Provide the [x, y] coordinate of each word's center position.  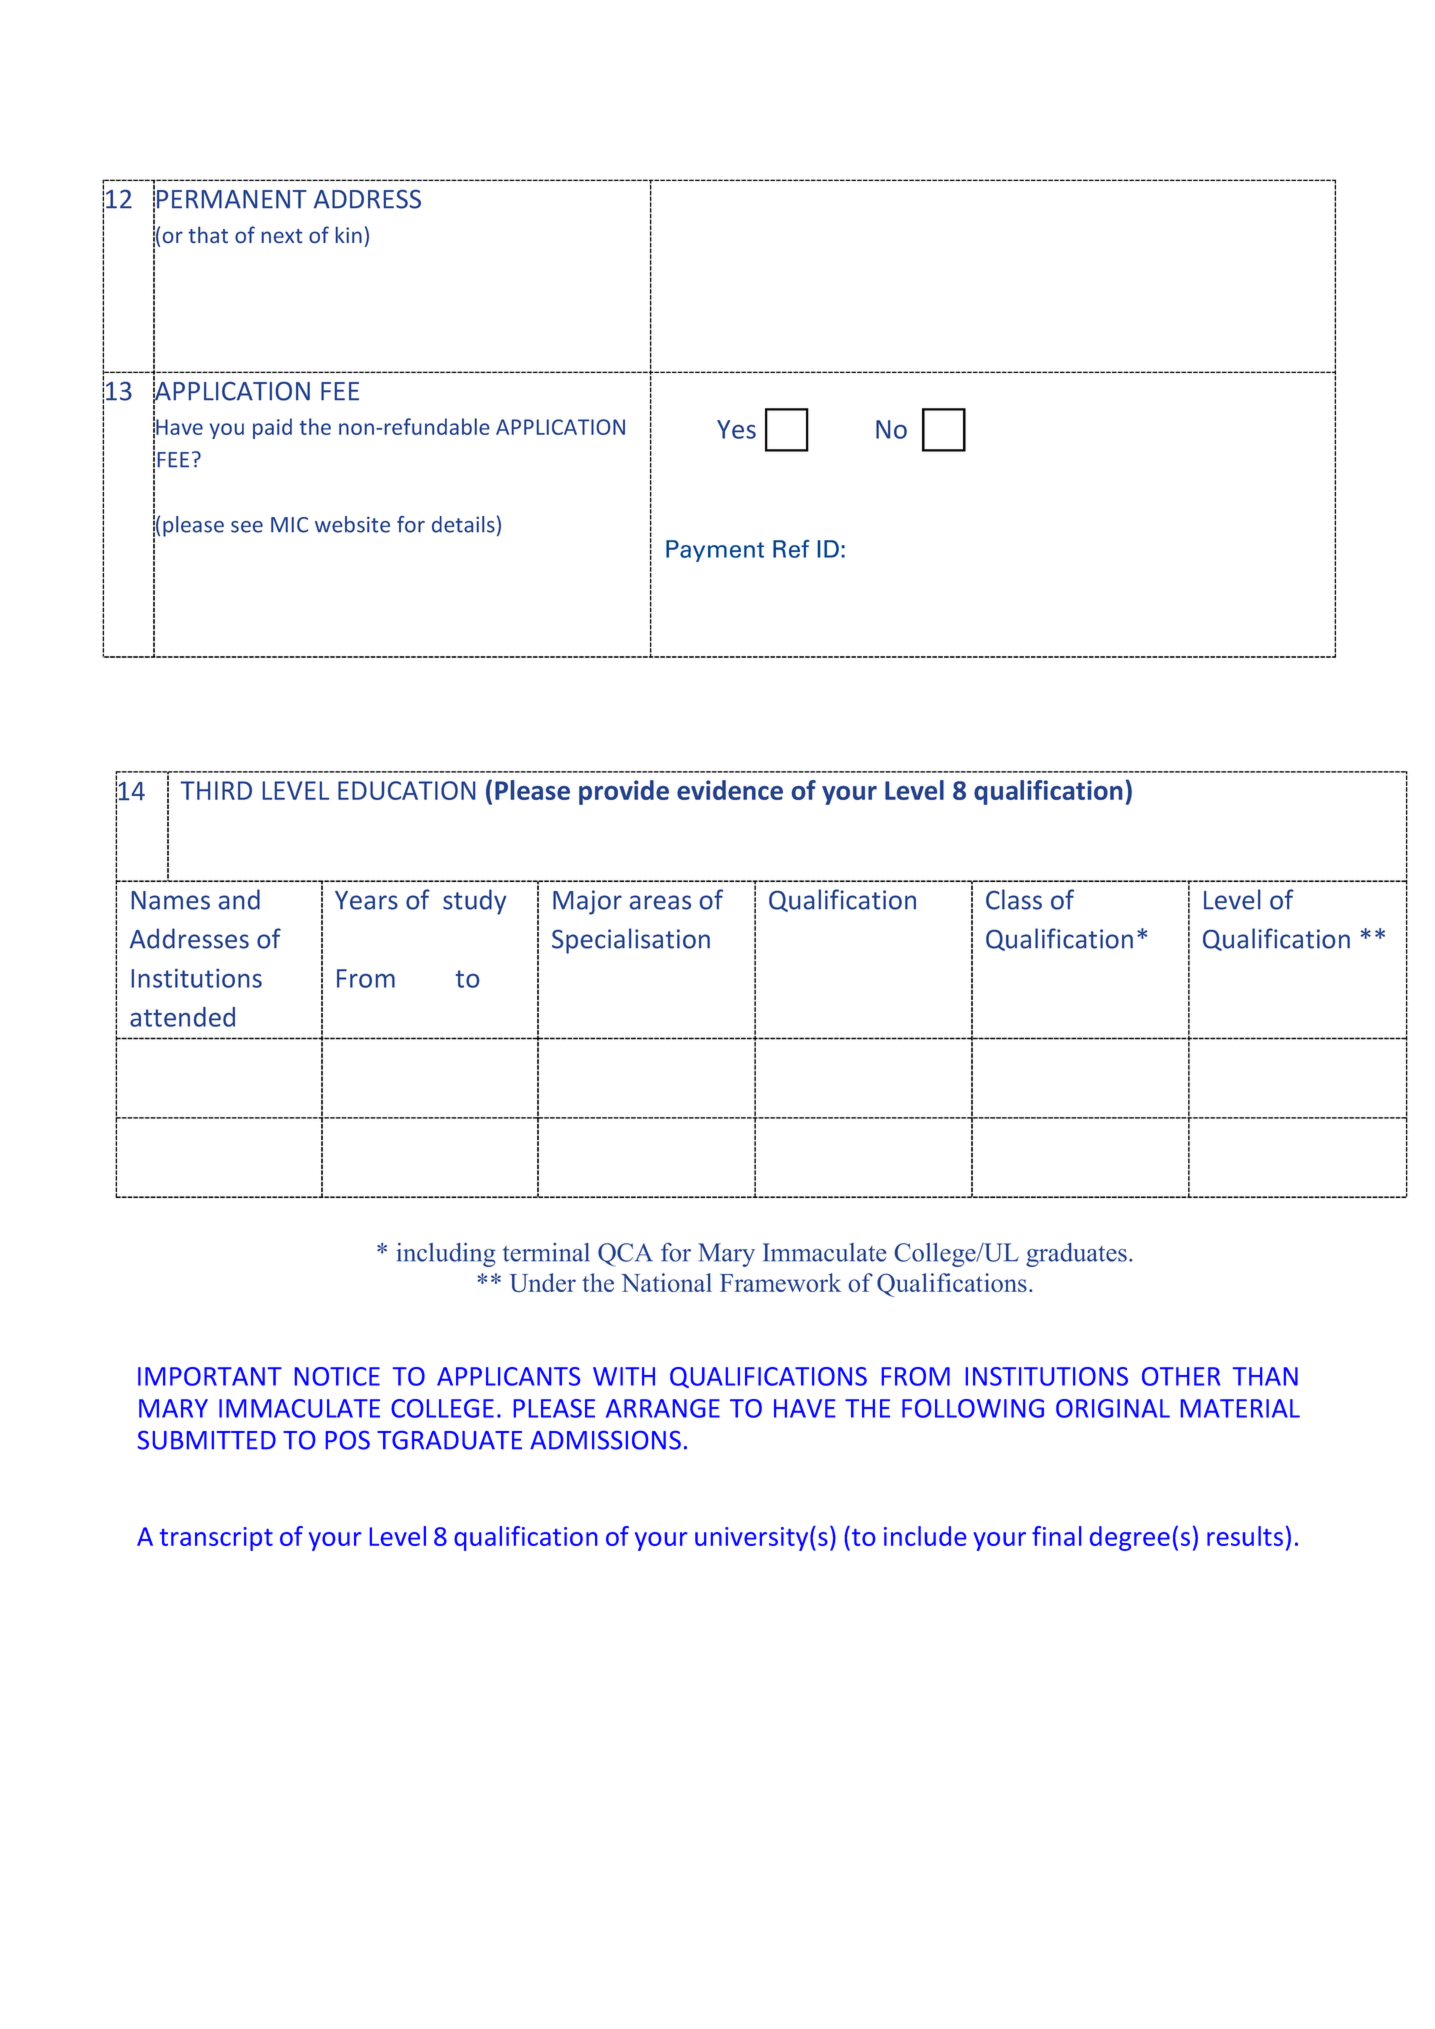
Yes [736, 429]
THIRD [216, 790]
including [446, 1255]
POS [348, 1440]
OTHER [1181, 1376]
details [463, 524]
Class [1014, 899]
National [666, 1282]
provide [624, 792]
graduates [1076, 1255]
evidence [730, 790]
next [282, 236]
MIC [289, 525]
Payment [715, 551]
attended [182, 1017]
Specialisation [631, 941]
